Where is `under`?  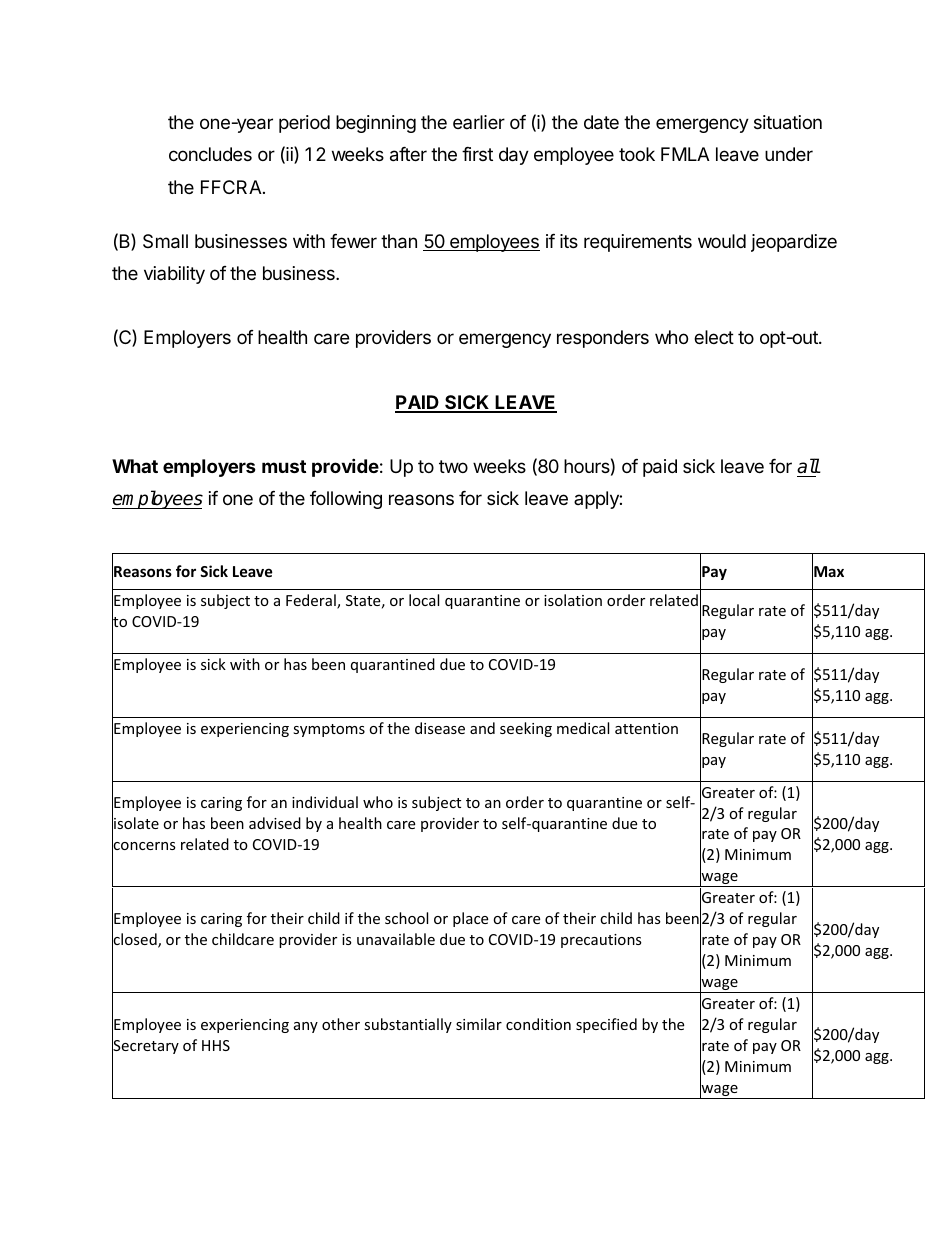
under is located at coordinates (789, 154).
